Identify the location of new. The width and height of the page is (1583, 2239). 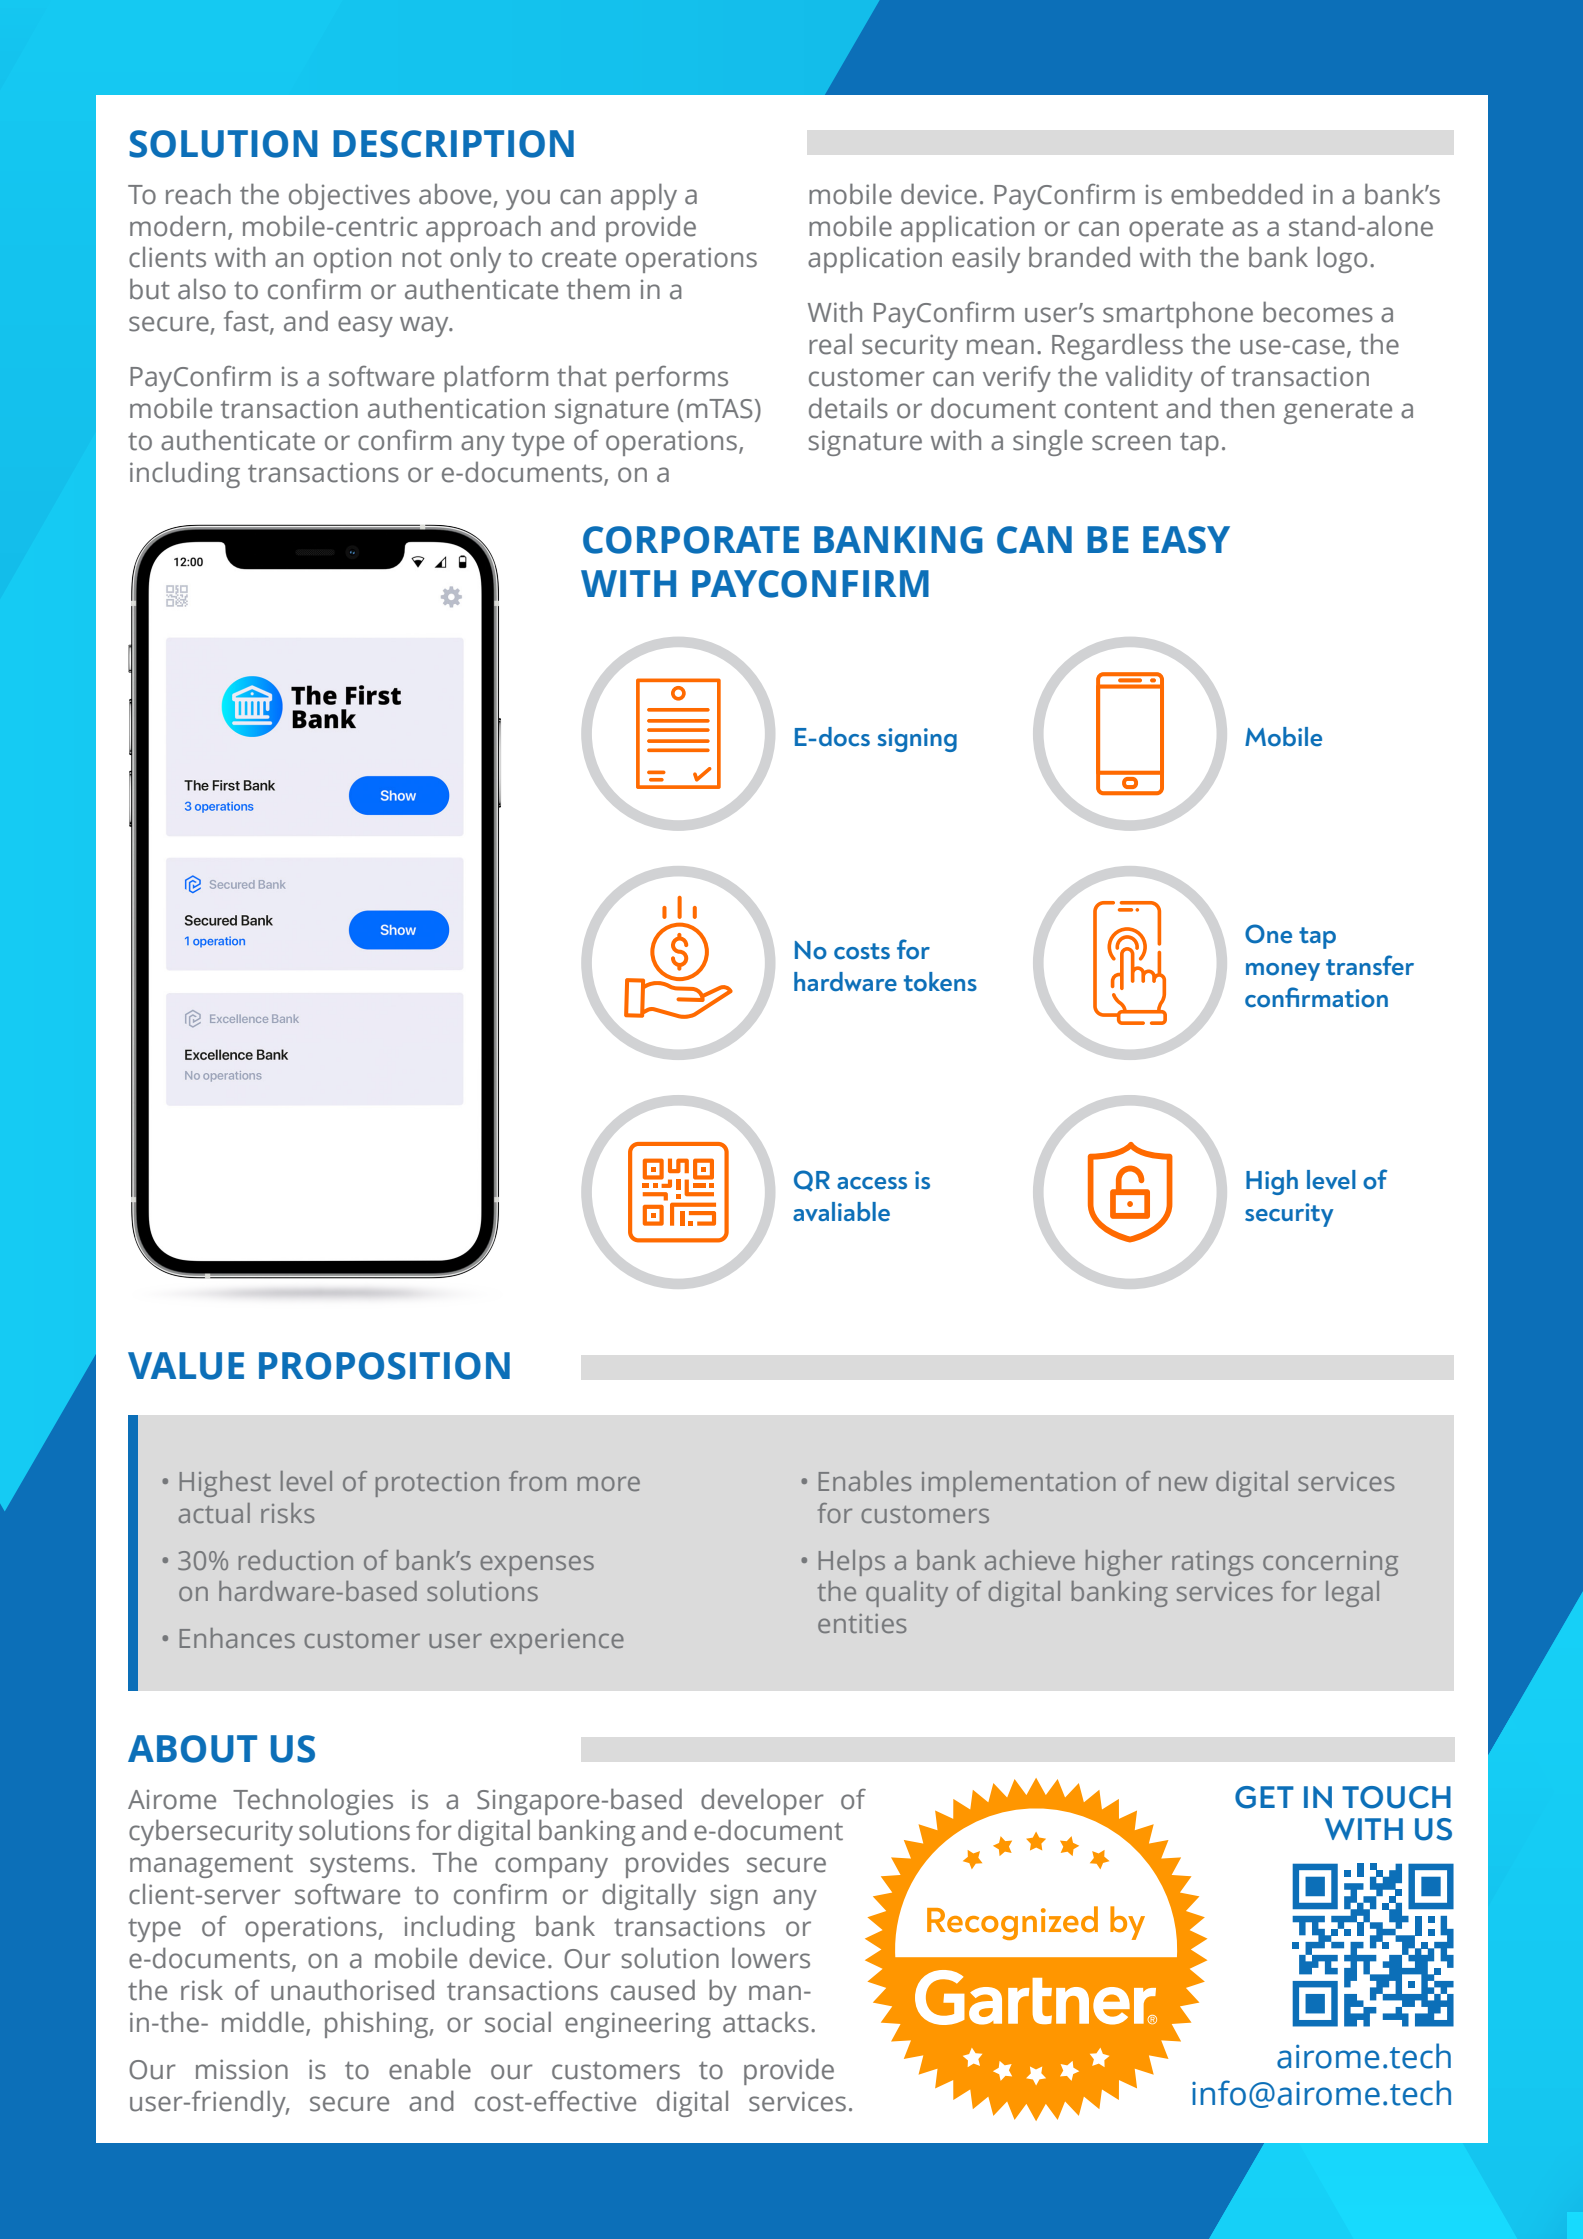
(1183, 1483).
